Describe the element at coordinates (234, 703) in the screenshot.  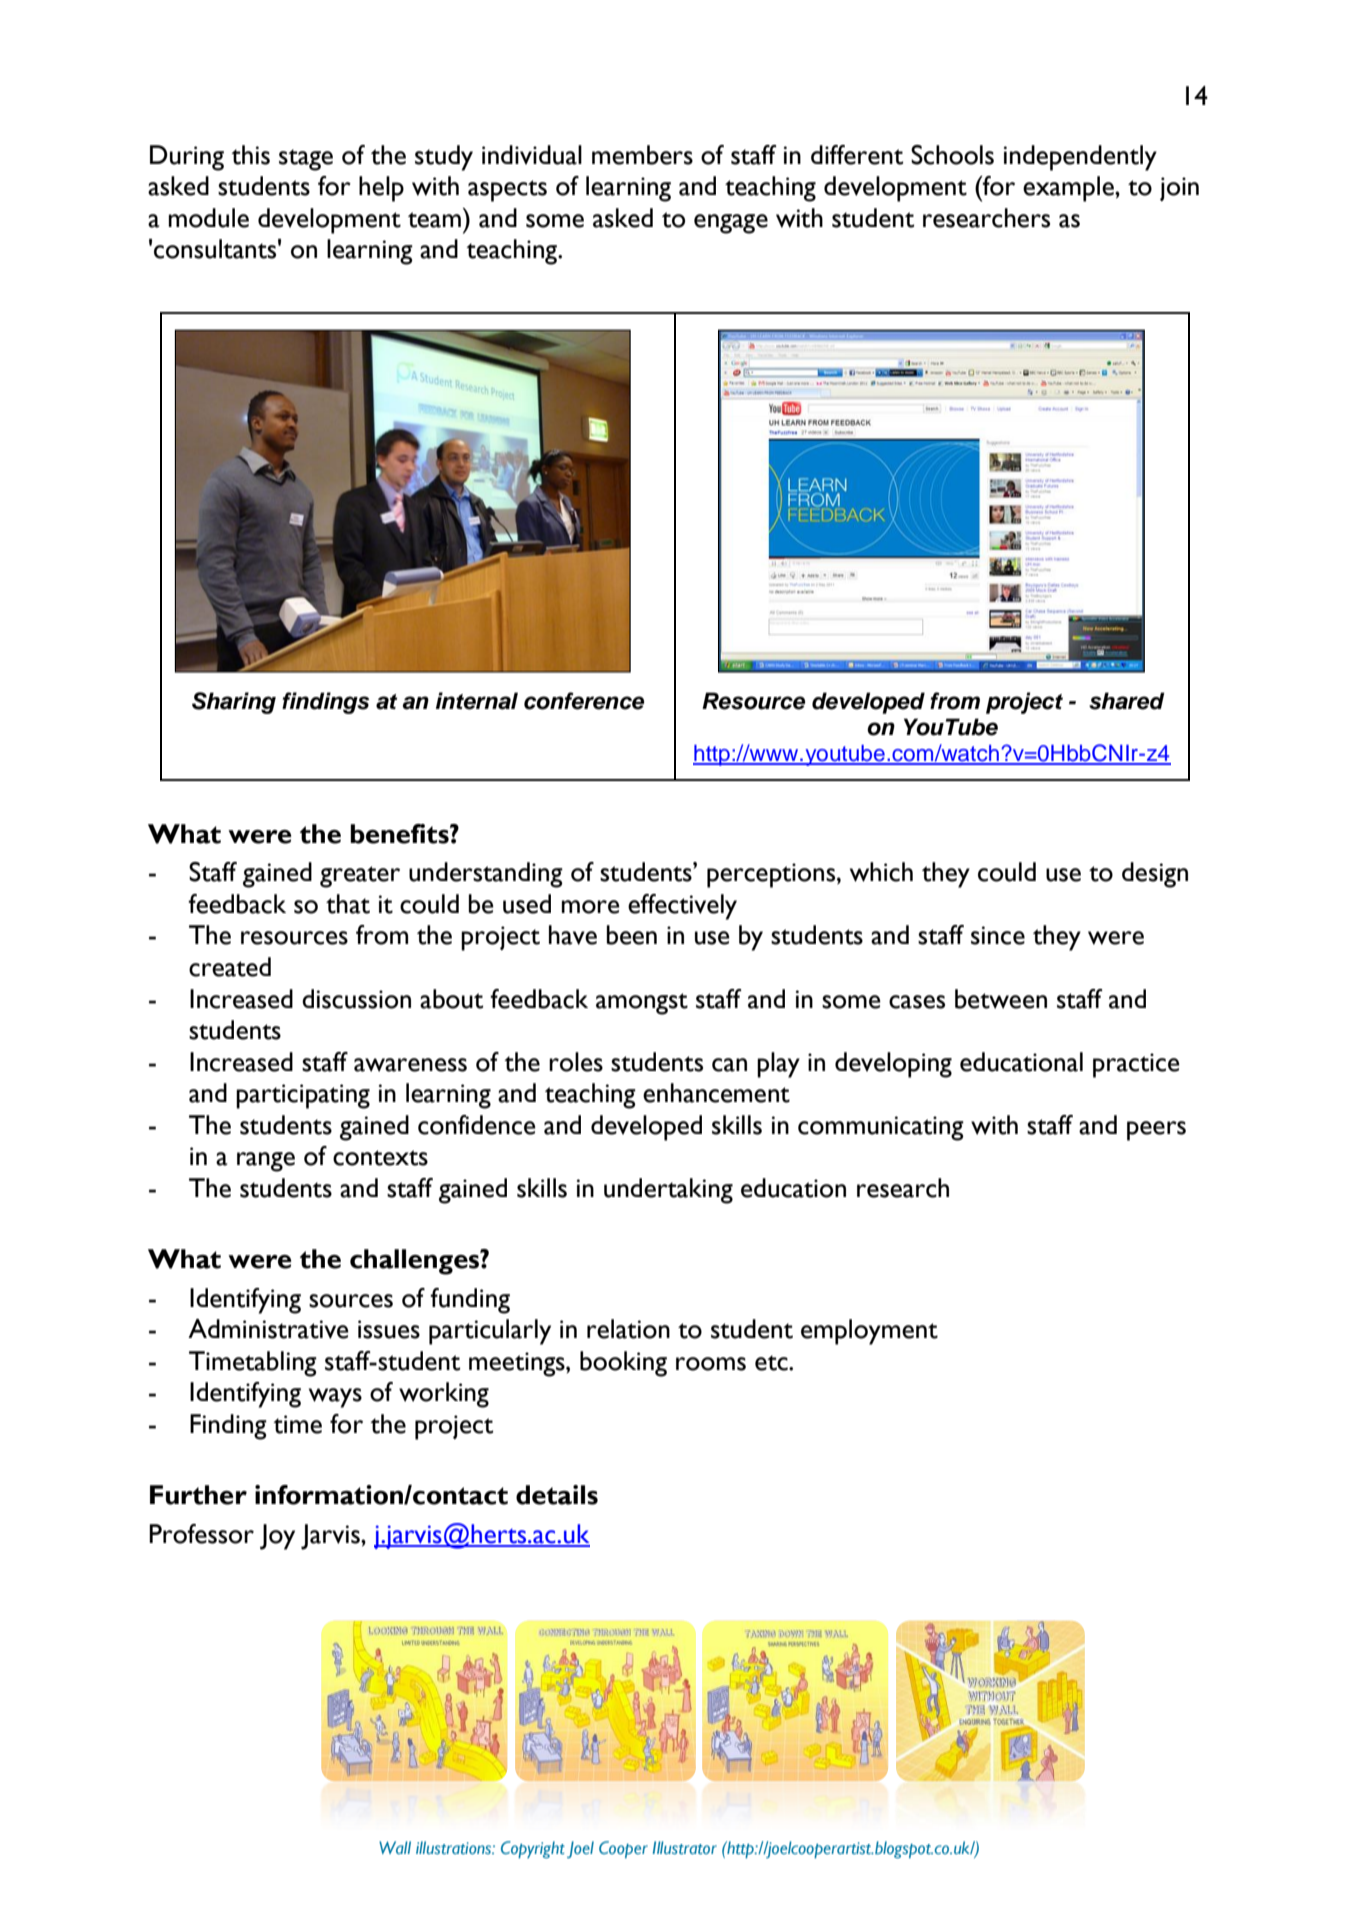
I see `Sharing` at that location.
